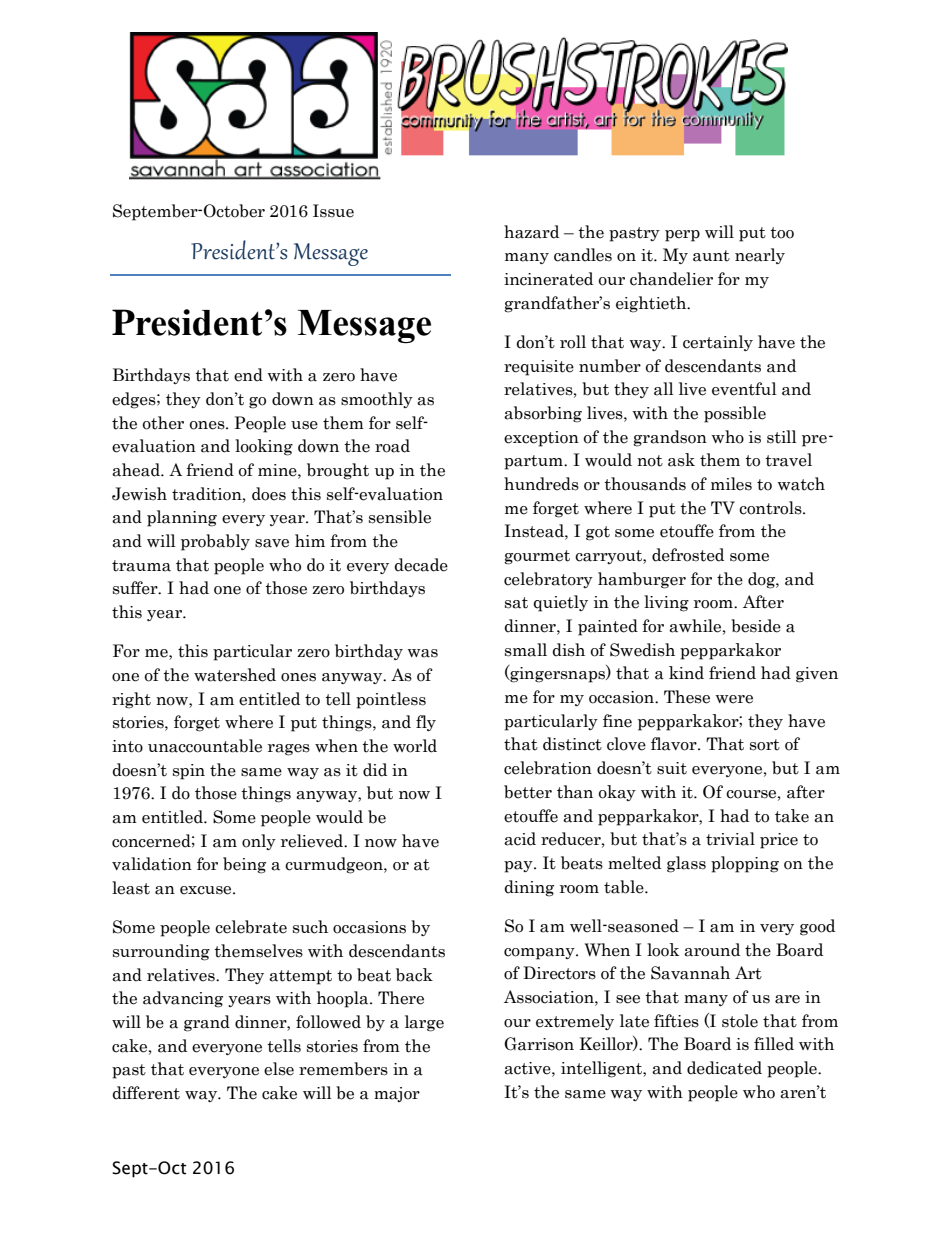  I want to click on hazard, so click(531, 232).
